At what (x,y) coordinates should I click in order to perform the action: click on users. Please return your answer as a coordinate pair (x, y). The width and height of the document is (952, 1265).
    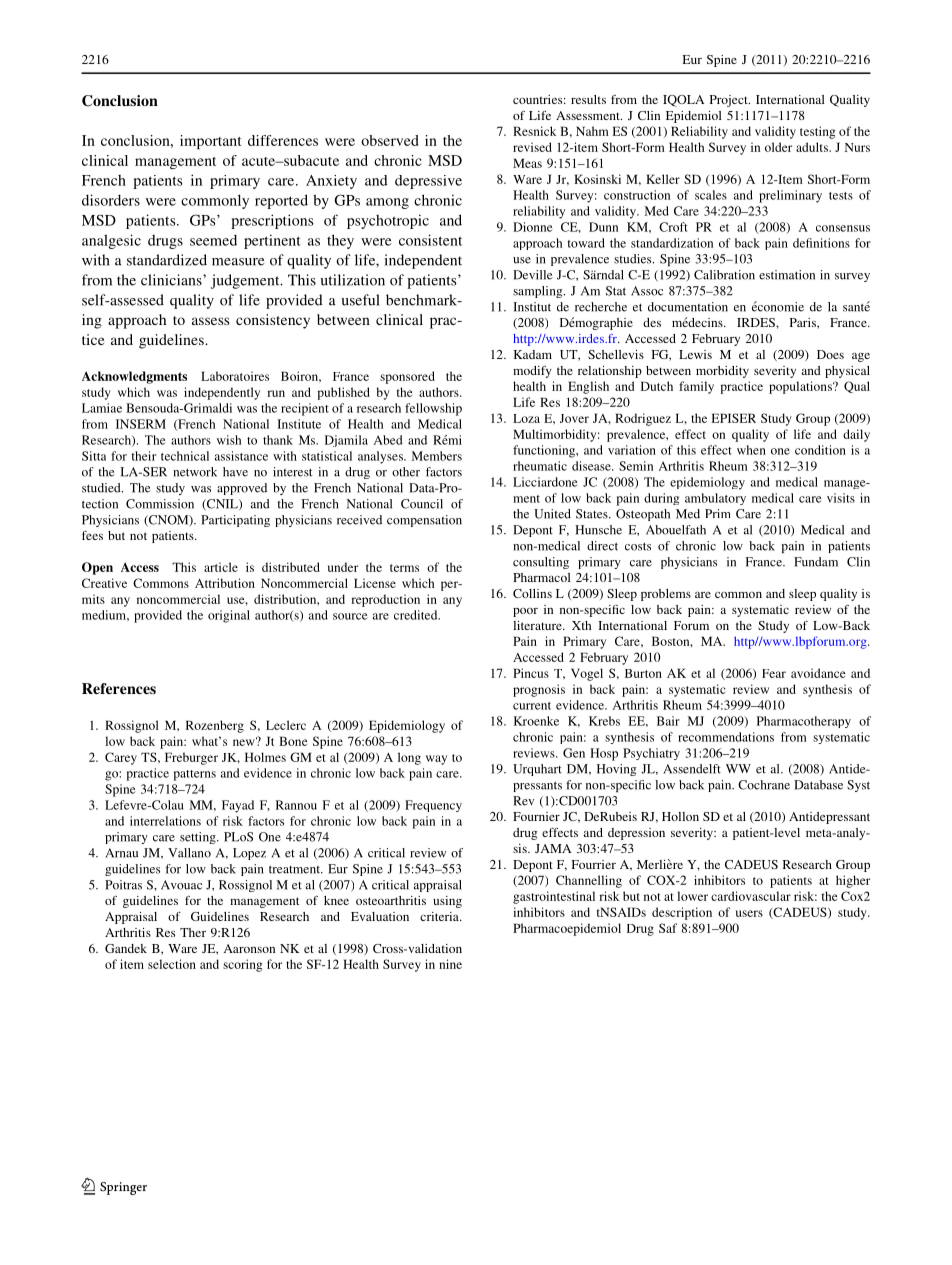
    Looking at the image, I should click on (749, 913).
